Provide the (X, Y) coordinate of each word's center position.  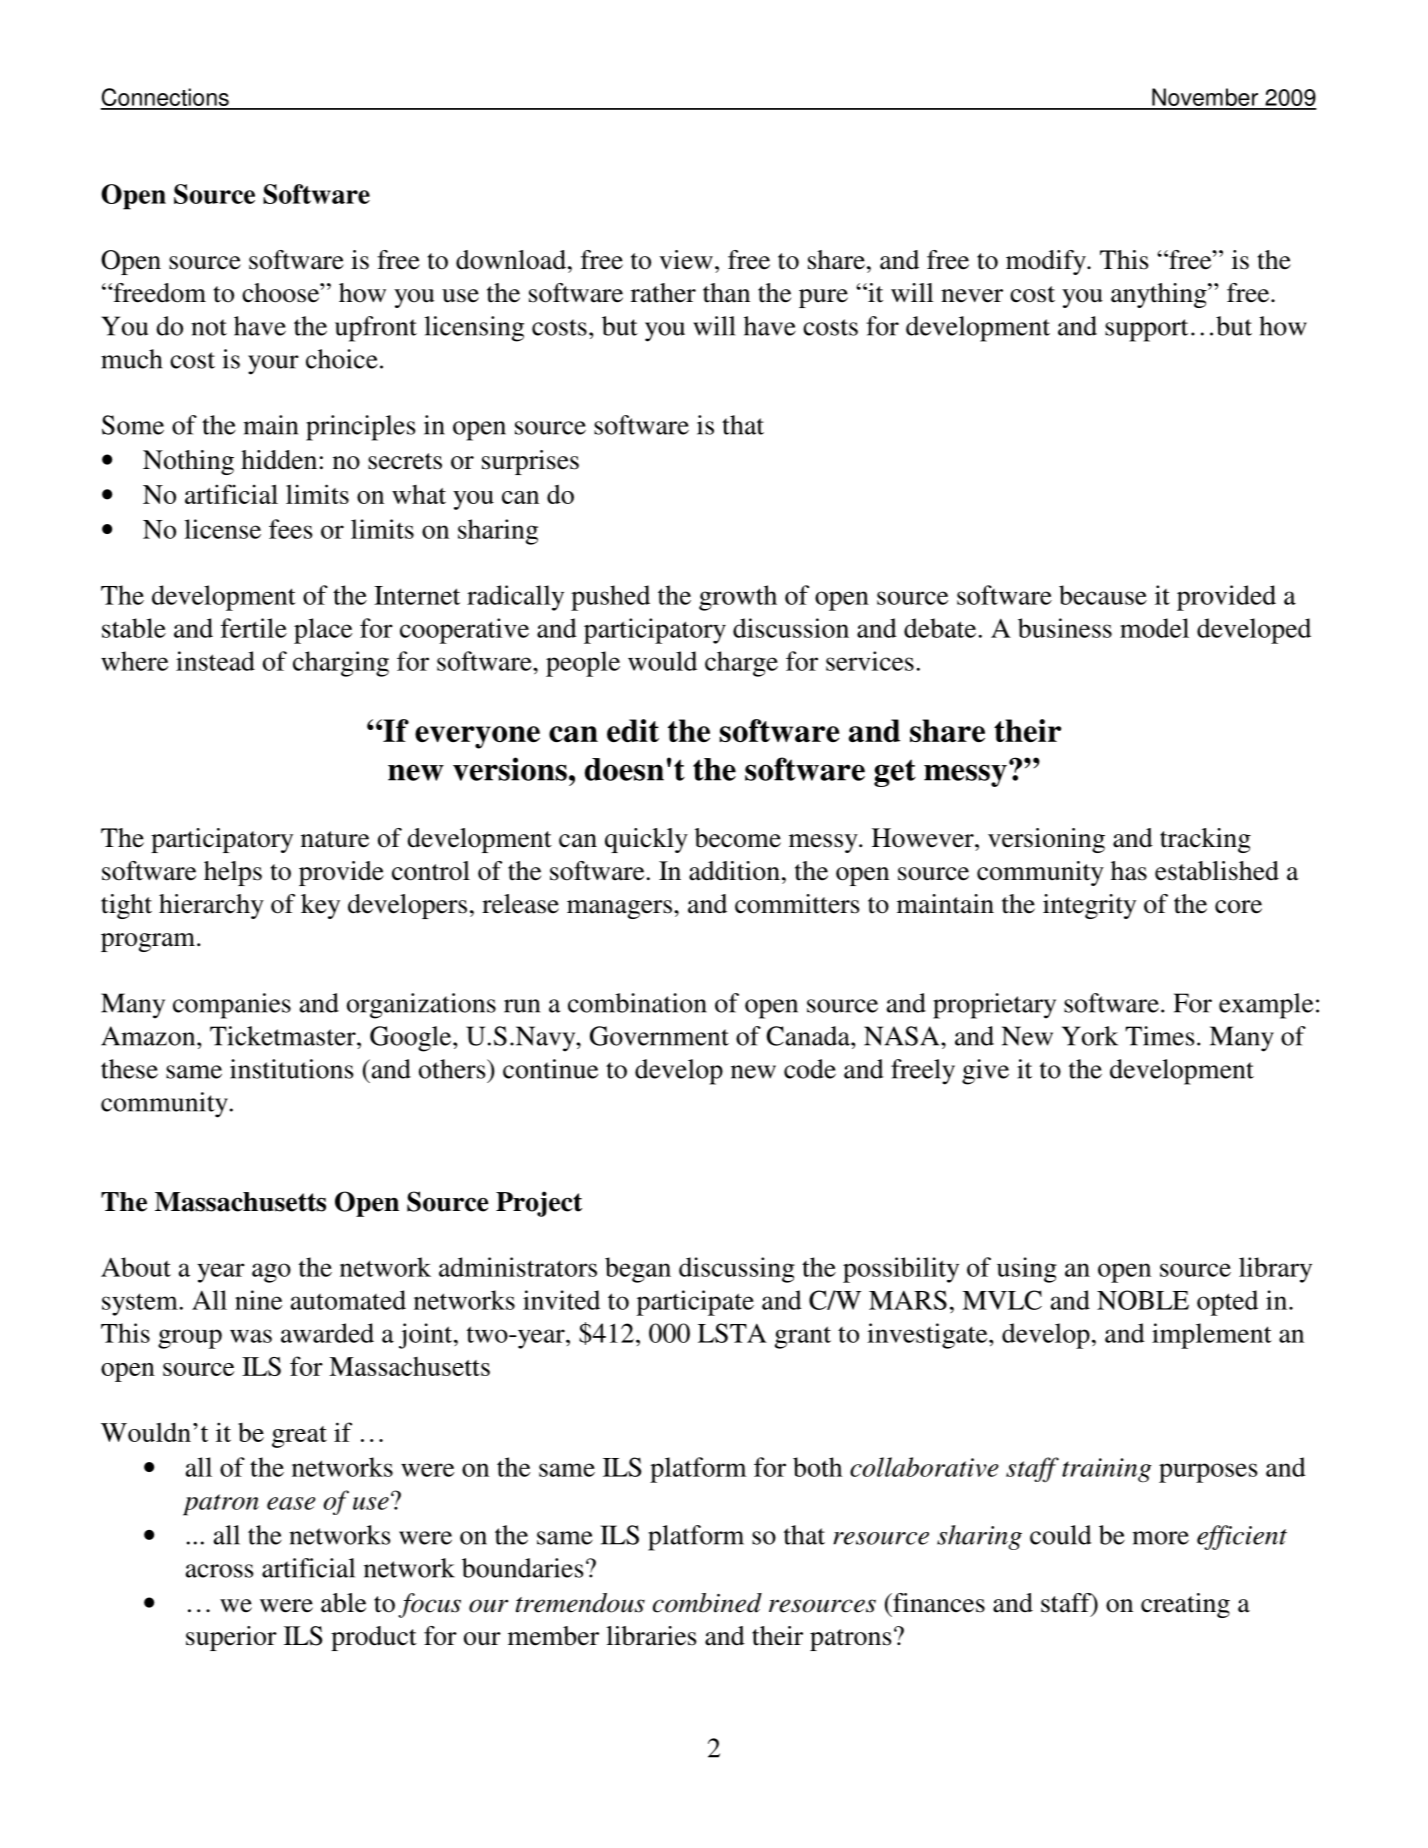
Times (1159, 1036)
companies (232, 1006)
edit (633, 730)
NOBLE (1143, 1300)
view (686, 260)
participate (695, 1303)
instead (215, 661)
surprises (530, 462)
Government (659, 1036)
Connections (166, 98)
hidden (279, 460)
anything (1160, 295)
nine (258, 1300)
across (219, 1571)
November (1205, 98)
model (1154, 628)
